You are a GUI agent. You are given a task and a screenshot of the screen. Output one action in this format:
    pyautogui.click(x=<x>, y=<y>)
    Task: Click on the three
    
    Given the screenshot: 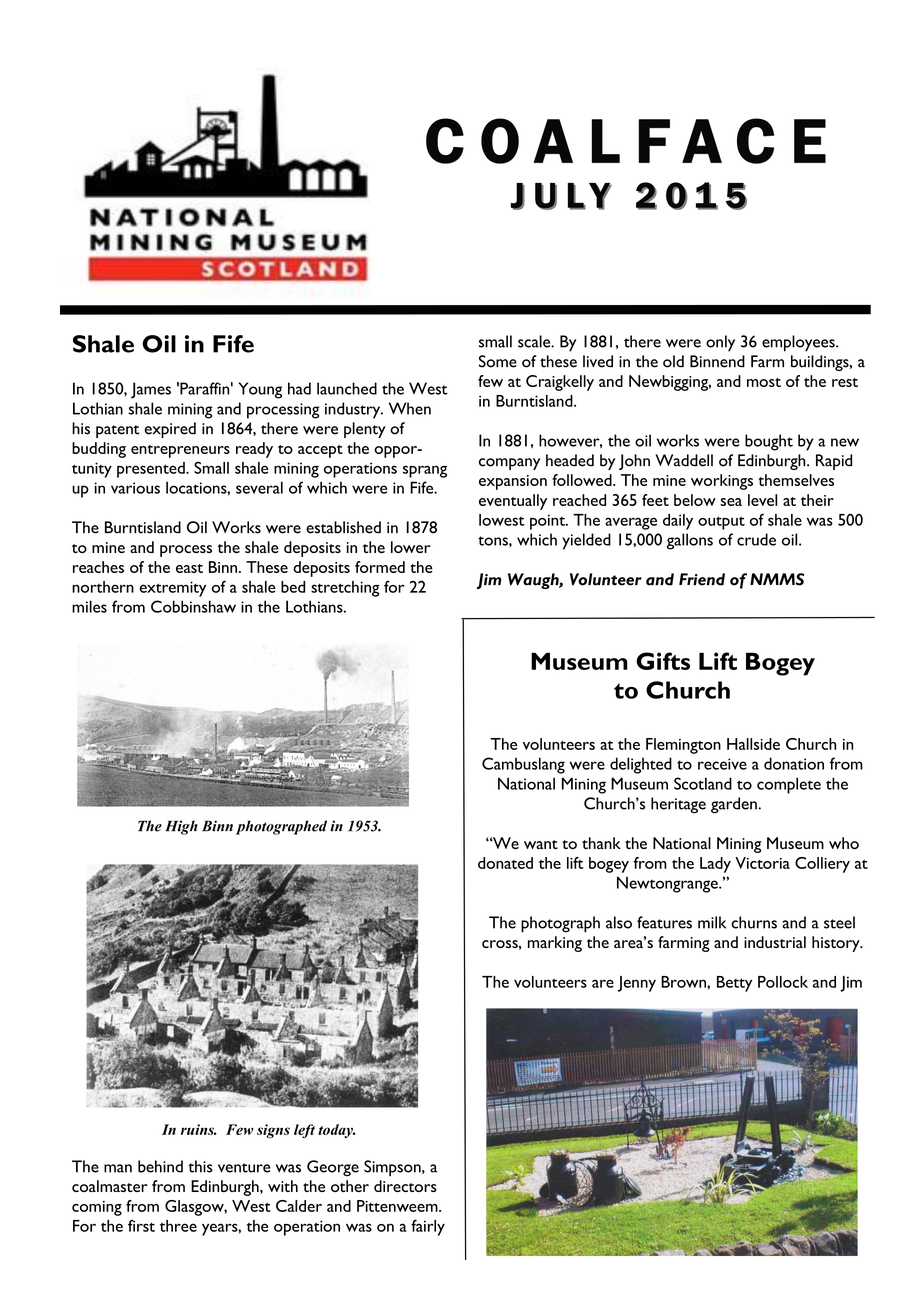 What is the action you would take?
    pyautogui.click(x=178, y=1226)
